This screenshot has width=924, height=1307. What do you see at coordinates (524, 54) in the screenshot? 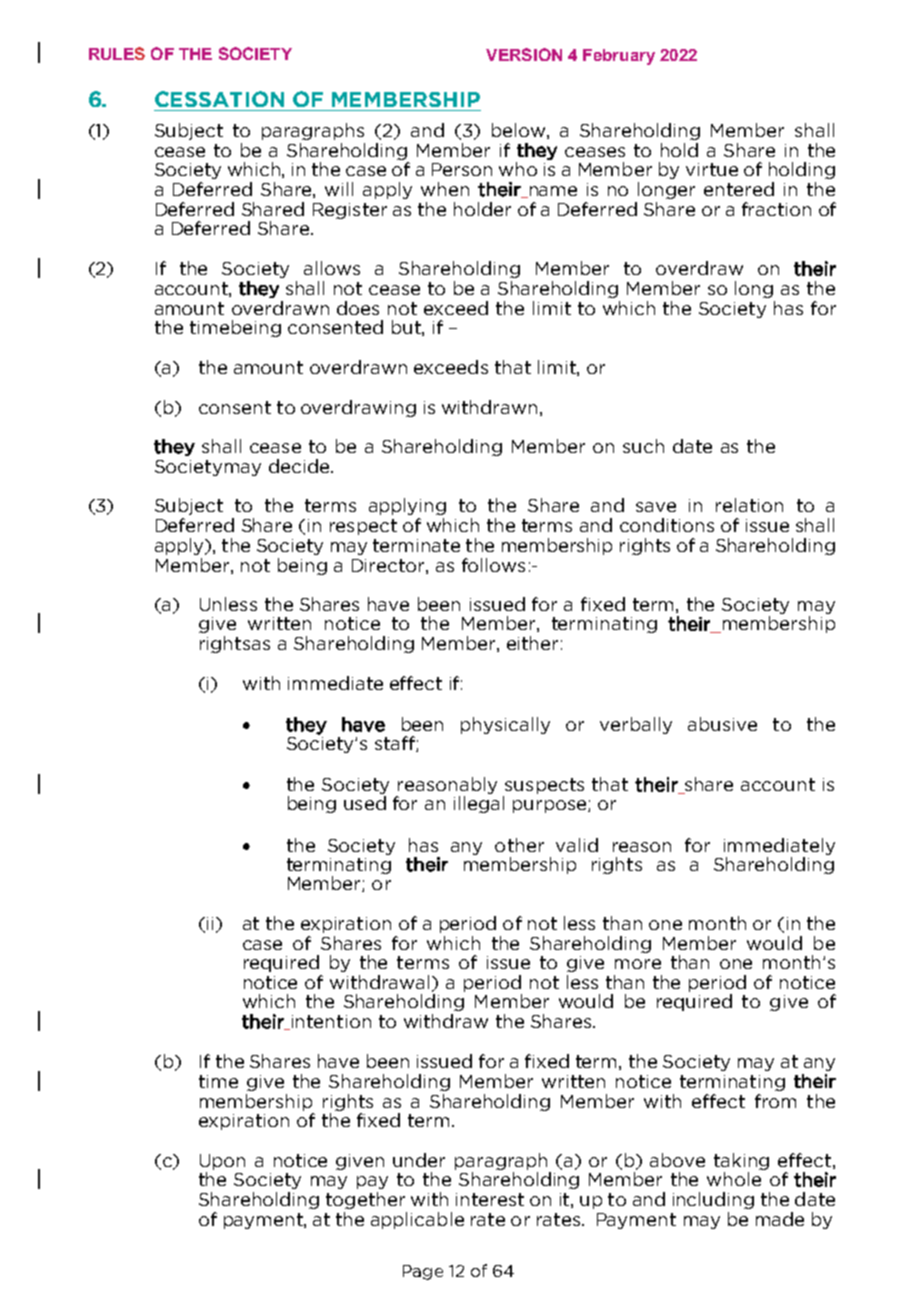
I see `VERSION` at bounding box center [524, 54].
